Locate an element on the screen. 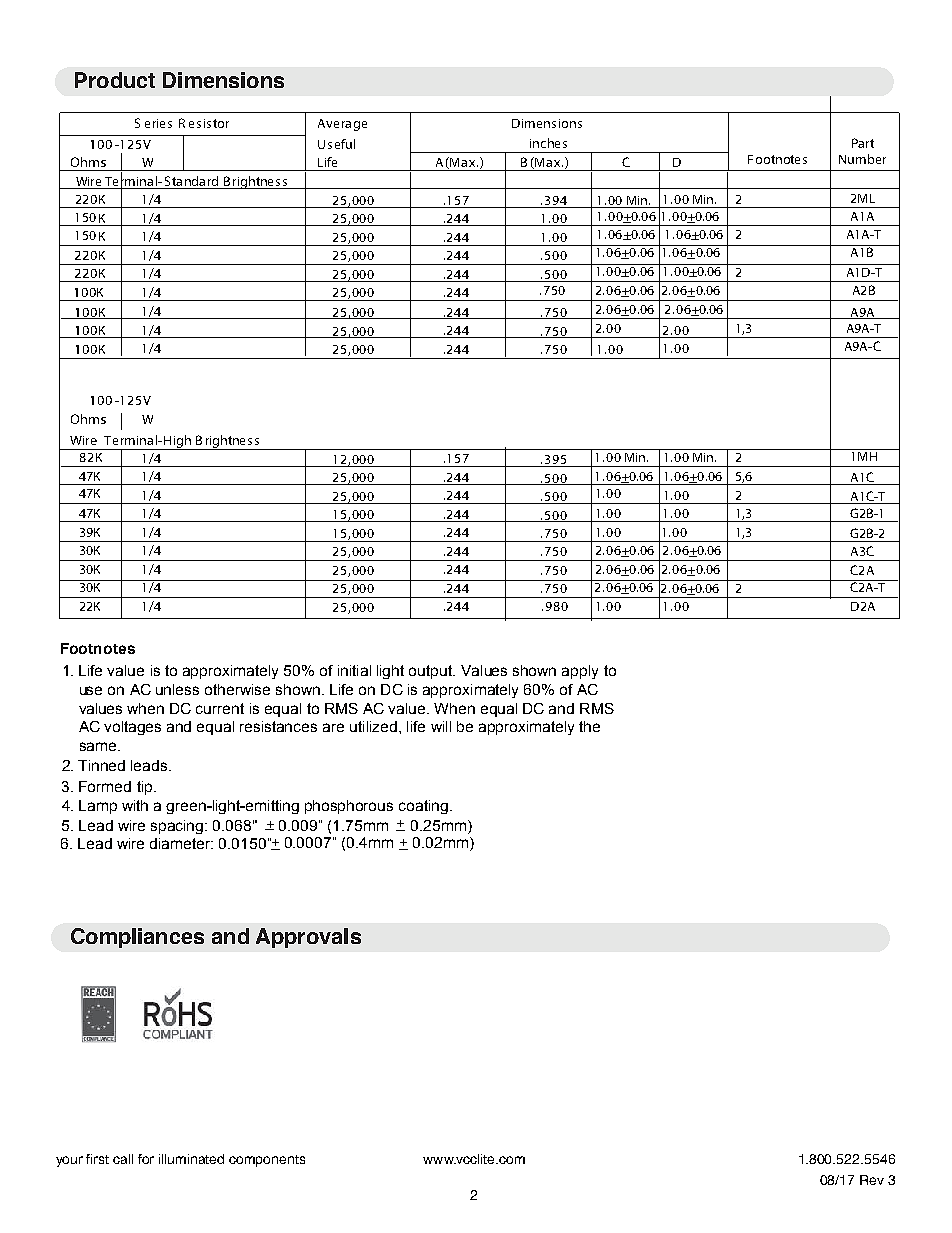  components is located at coordinates (267, 1161).
